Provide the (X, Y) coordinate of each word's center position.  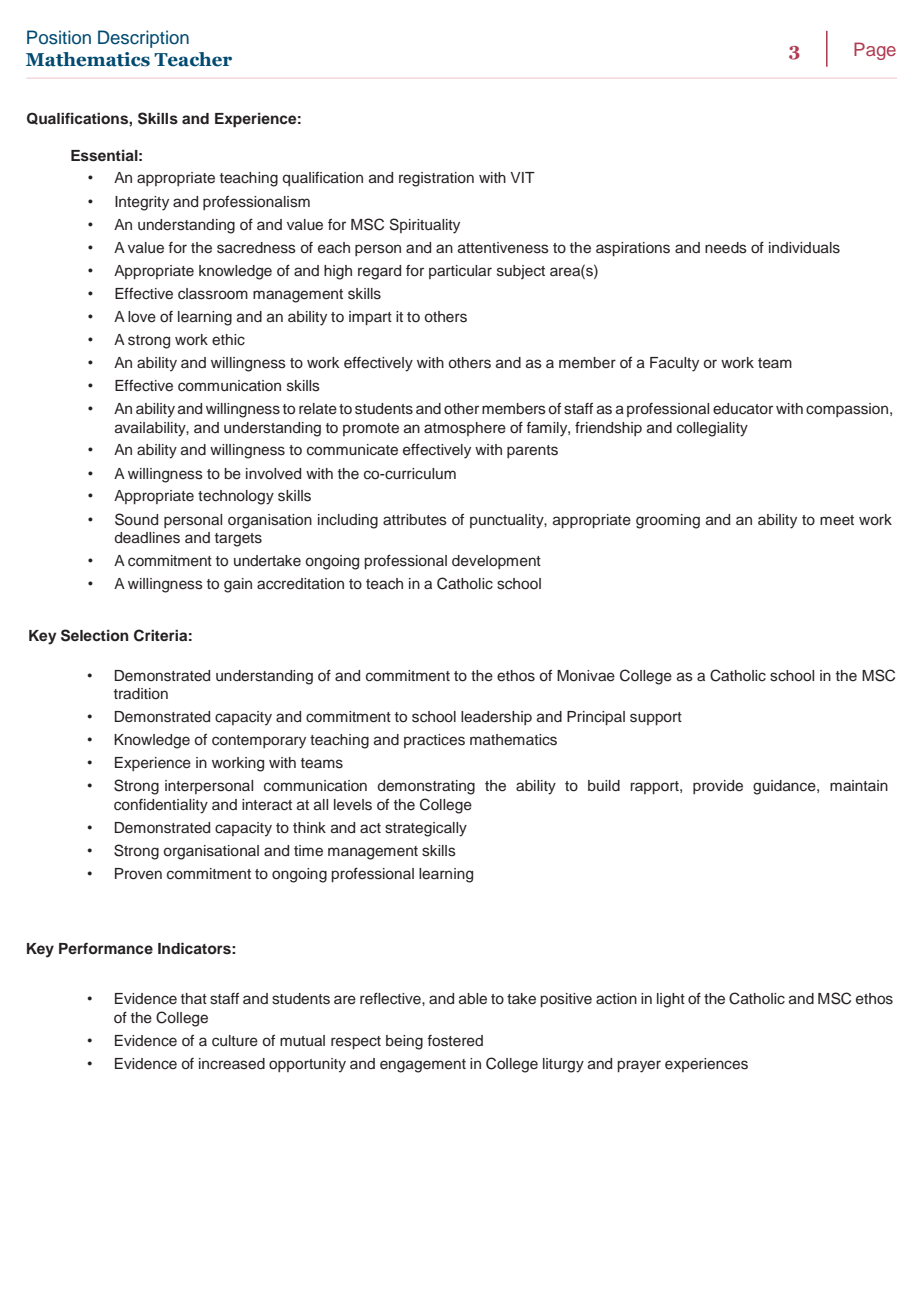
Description (143, 39)
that (194, 998)
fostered (455, 1041)
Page (875, 51)
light (671, 1000)
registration (436, 179)
